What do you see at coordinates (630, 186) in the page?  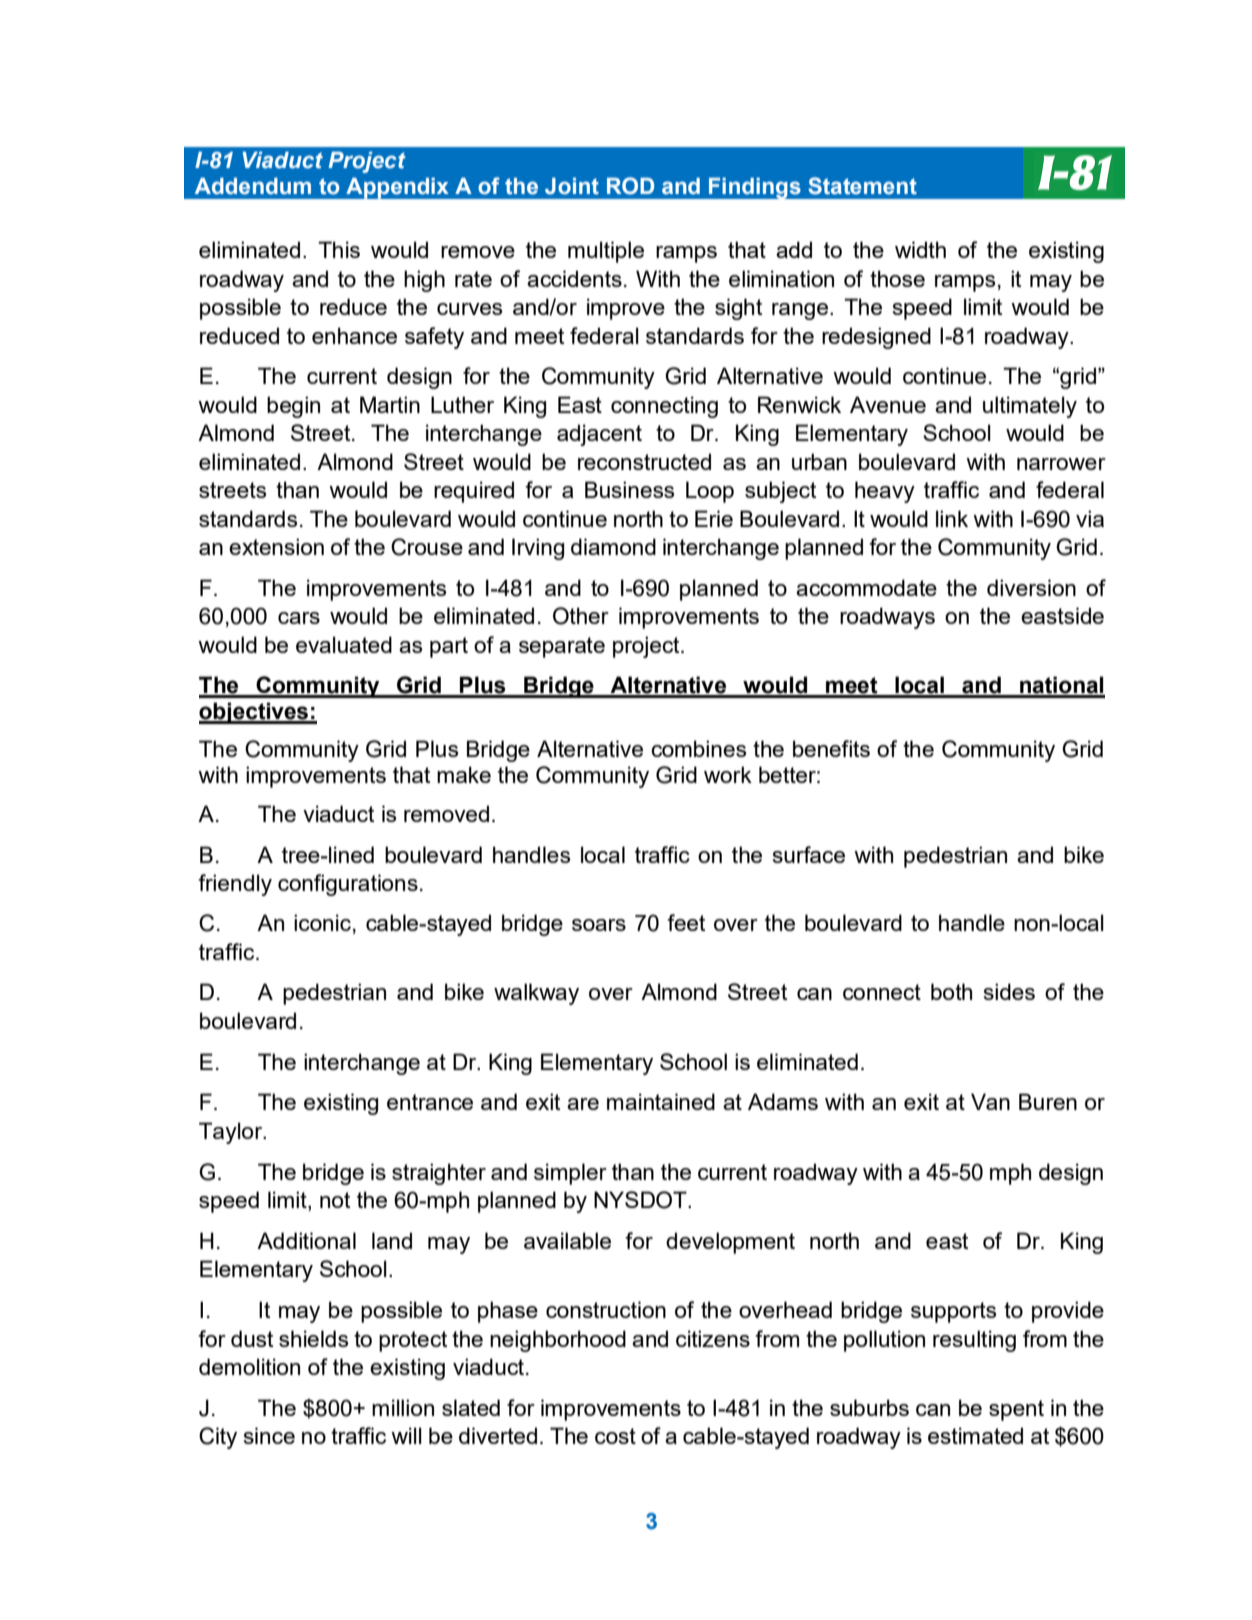 I see `ROD` at bounding box center [630, 186].
